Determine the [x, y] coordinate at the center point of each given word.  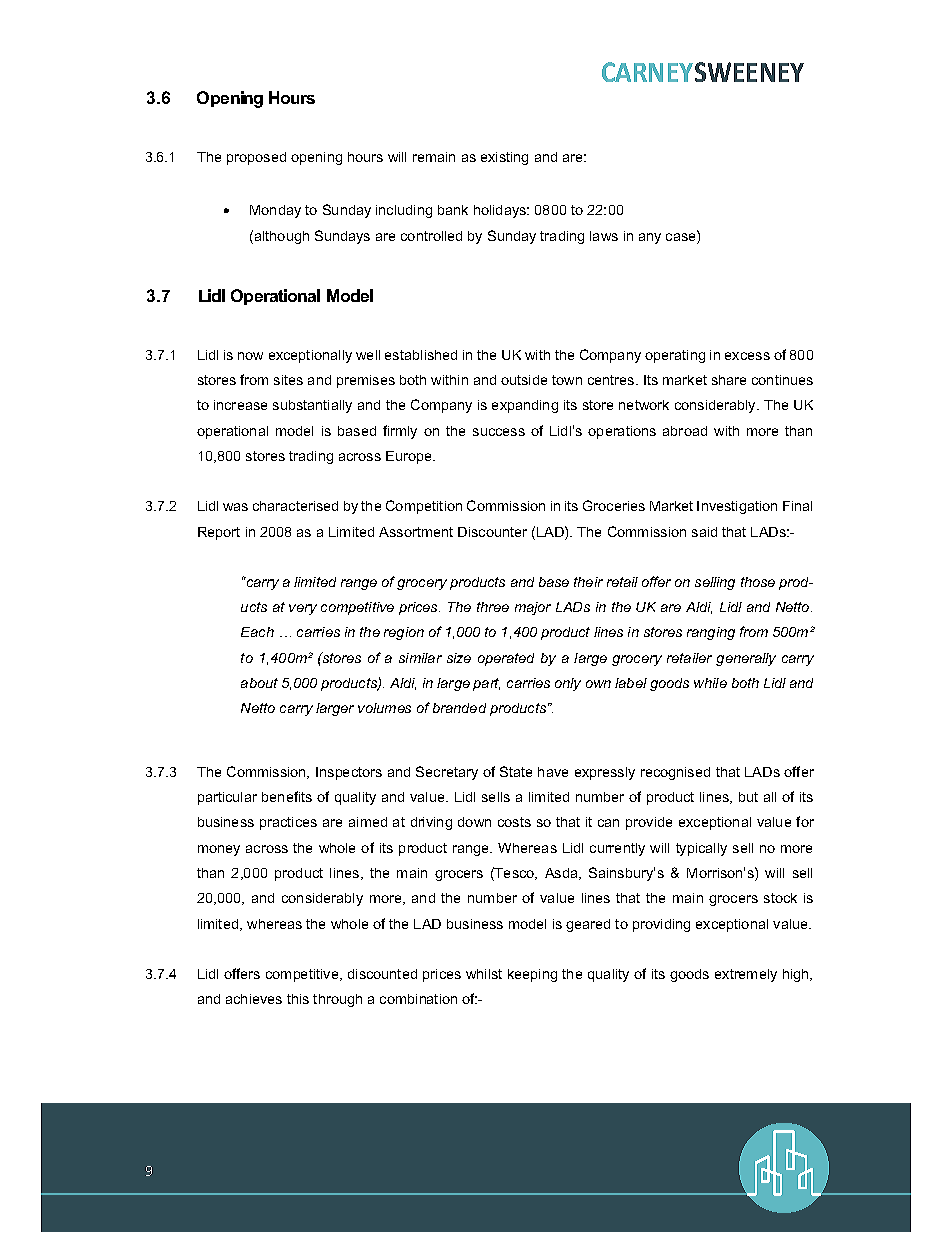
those [758, 582]
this [298, 999]
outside [524, 380]
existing [504, 158]
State [516, 771]
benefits [287, 796]
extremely [746, 975]
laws [604, 236]
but [748, 797]
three [493, 607]
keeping [532, 975]
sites [288, 380]
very [303, 609]
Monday [275, 211]
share [729, 380]
